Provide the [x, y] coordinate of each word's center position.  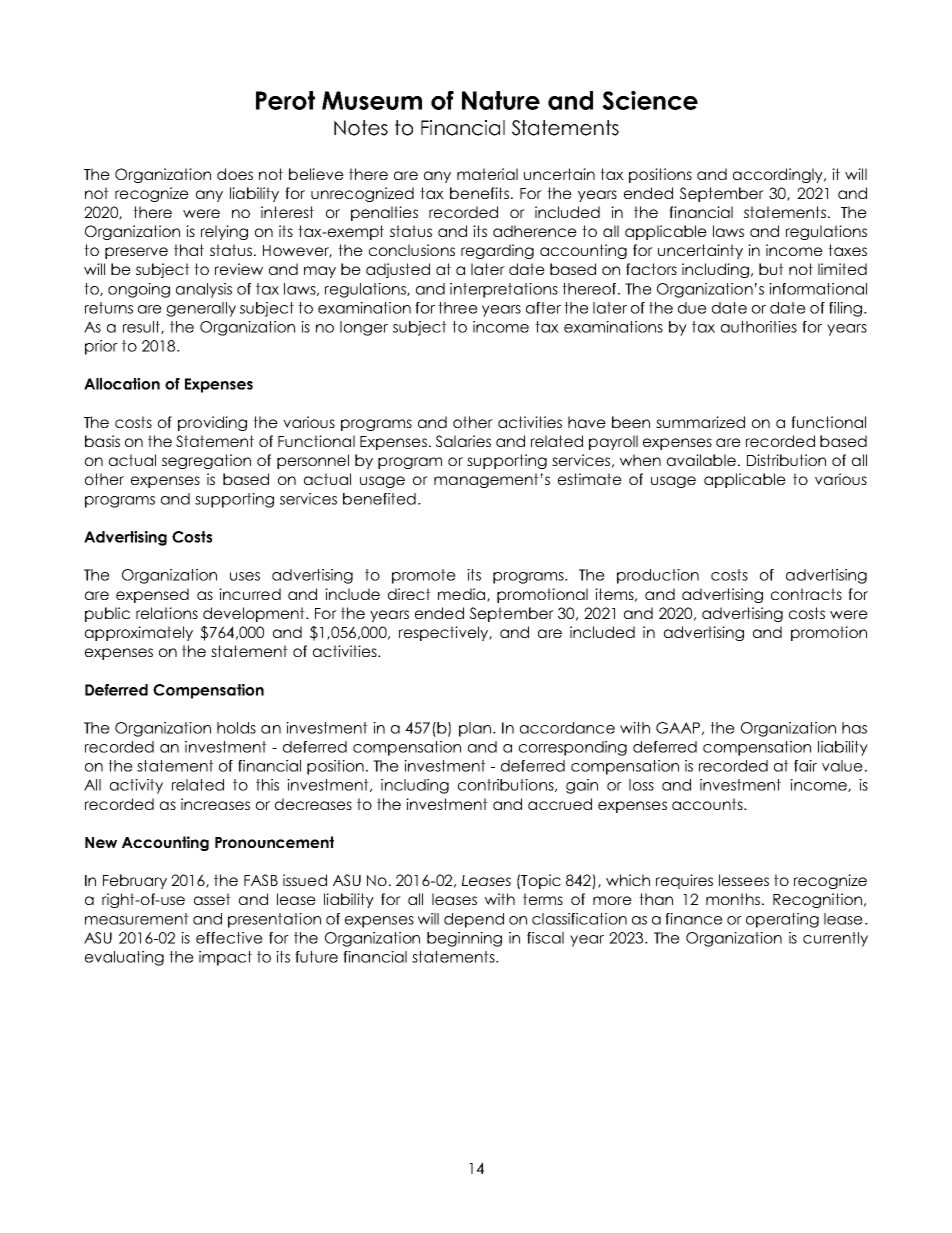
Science [650, 100]
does [235, 174]
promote [424, 576]
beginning [464, 939]
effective [229, 938]
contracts [806, 594]
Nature [501, 100]
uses [245, 576]
